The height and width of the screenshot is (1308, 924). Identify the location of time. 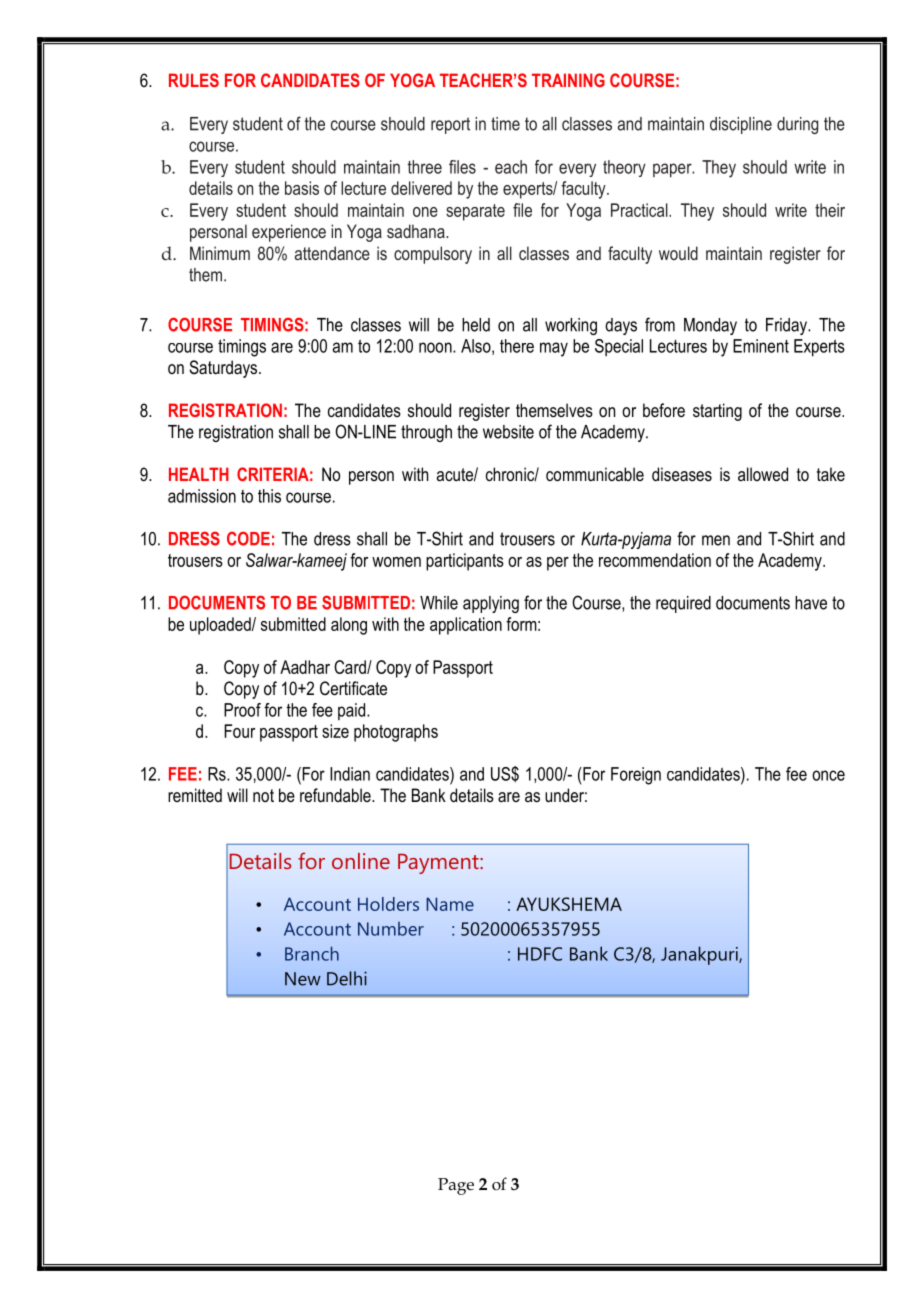
(505, 124).
